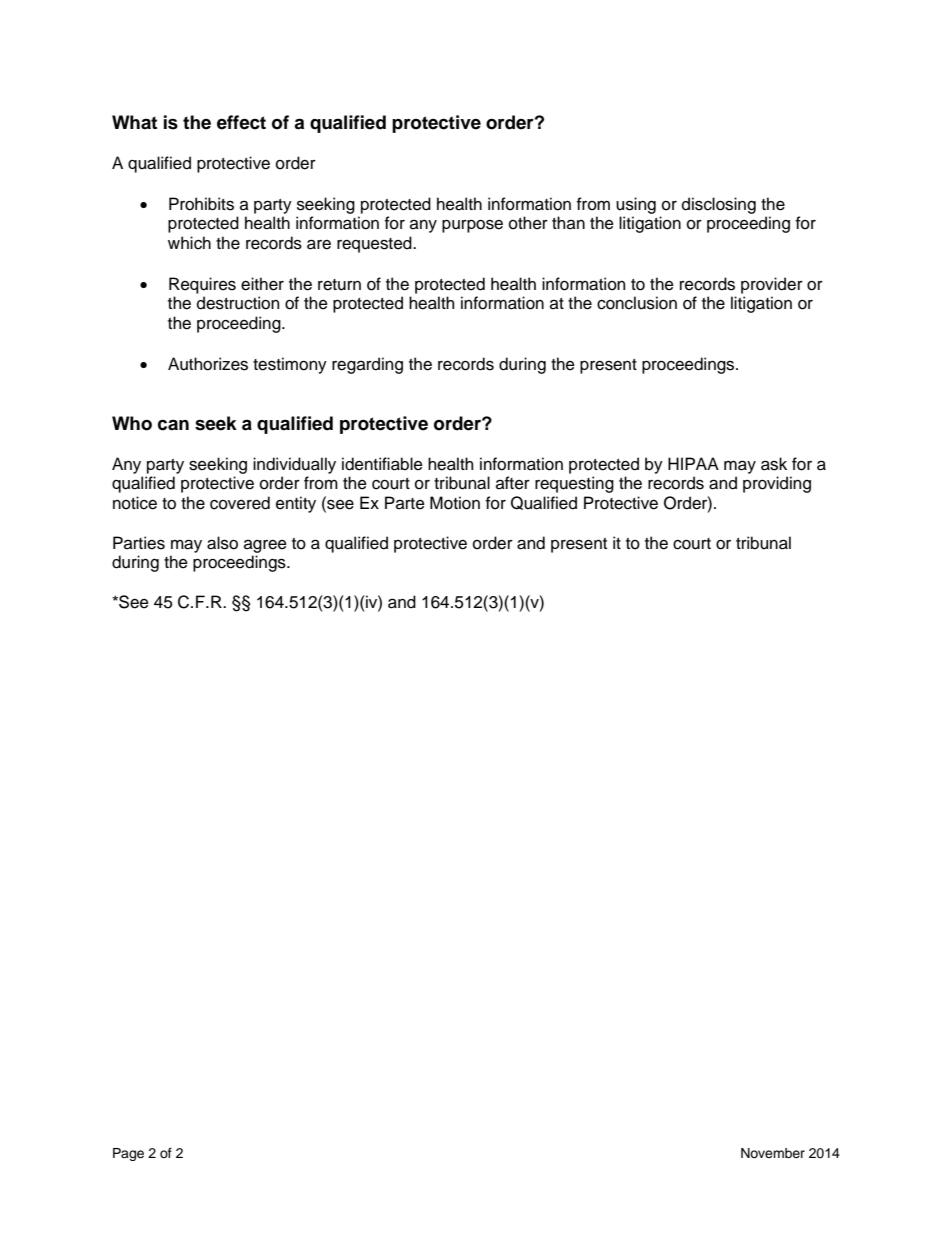  I want to click on also, so click(222, 543).
